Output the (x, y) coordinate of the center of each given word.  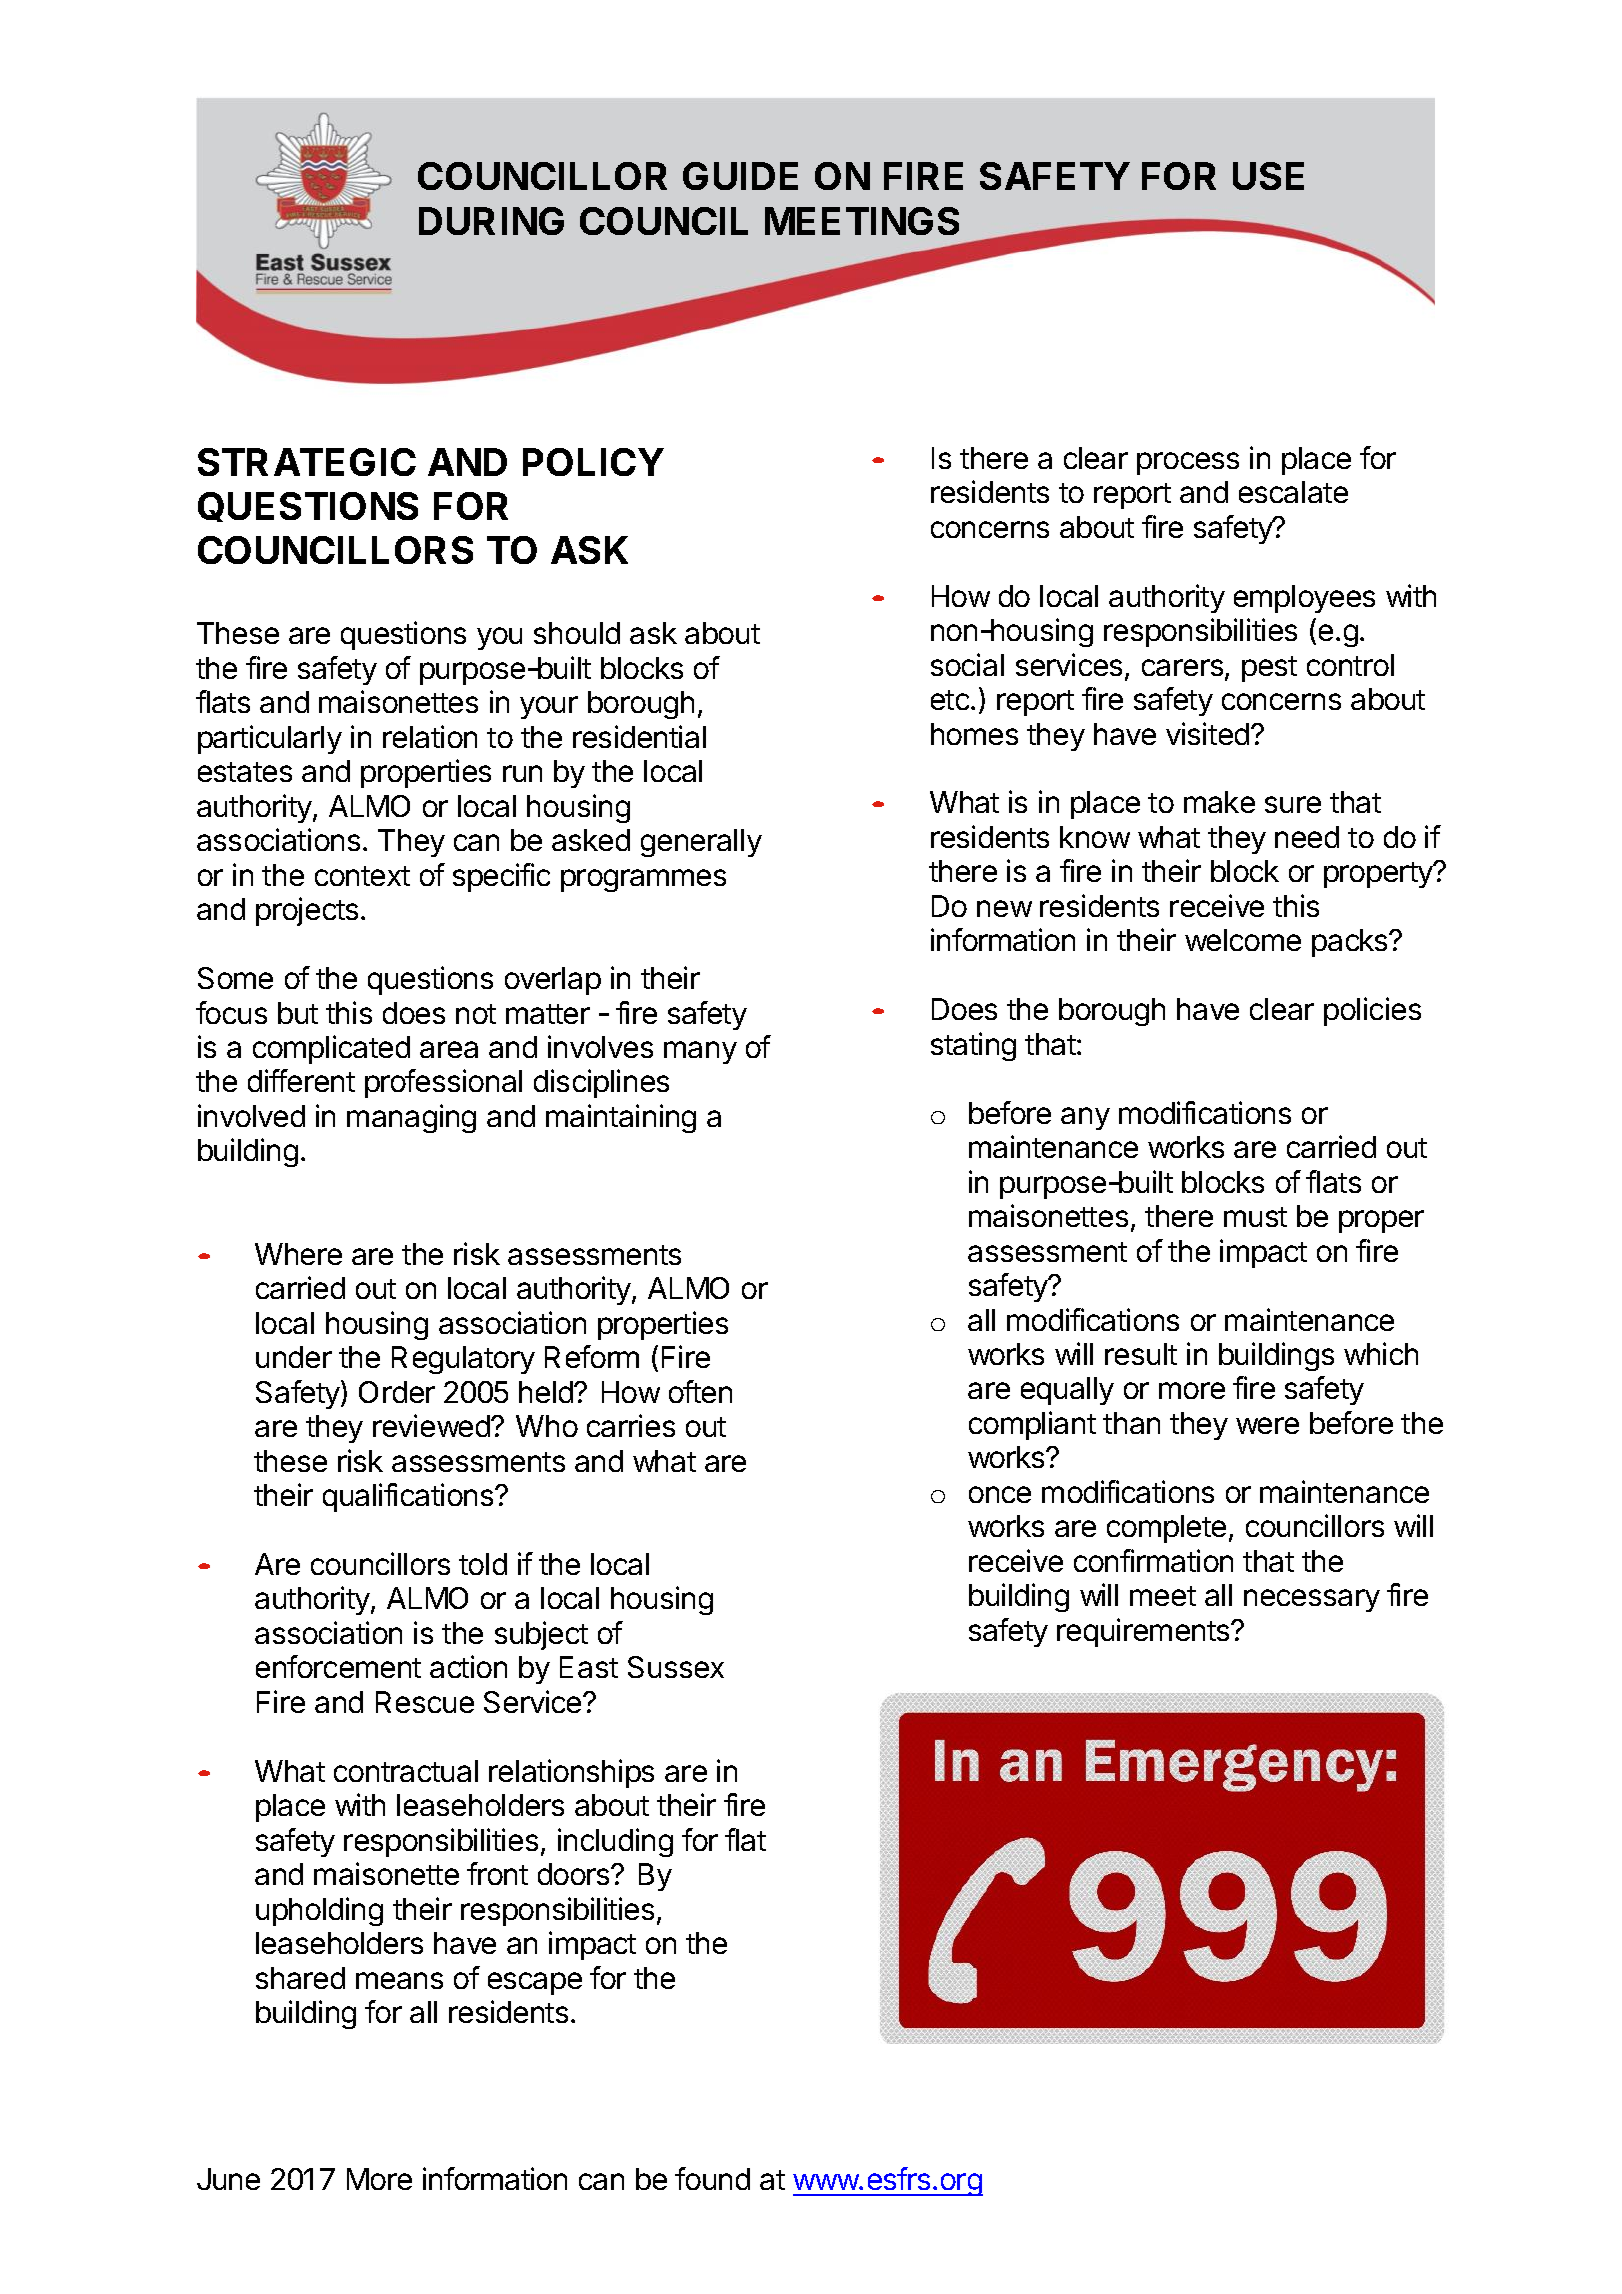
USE (1268, 176)
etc (950, 700)
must (1255, 1217)
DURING (491, 221)
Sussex (676, 1667)
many (700, 1052)
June (228, 2179)
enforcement (338, 1666)
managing (411, 1118)
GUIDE (740, 176)
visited (1207, 733)
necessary (1312, 1600)
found (712, 2178)
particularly (270, 739)
